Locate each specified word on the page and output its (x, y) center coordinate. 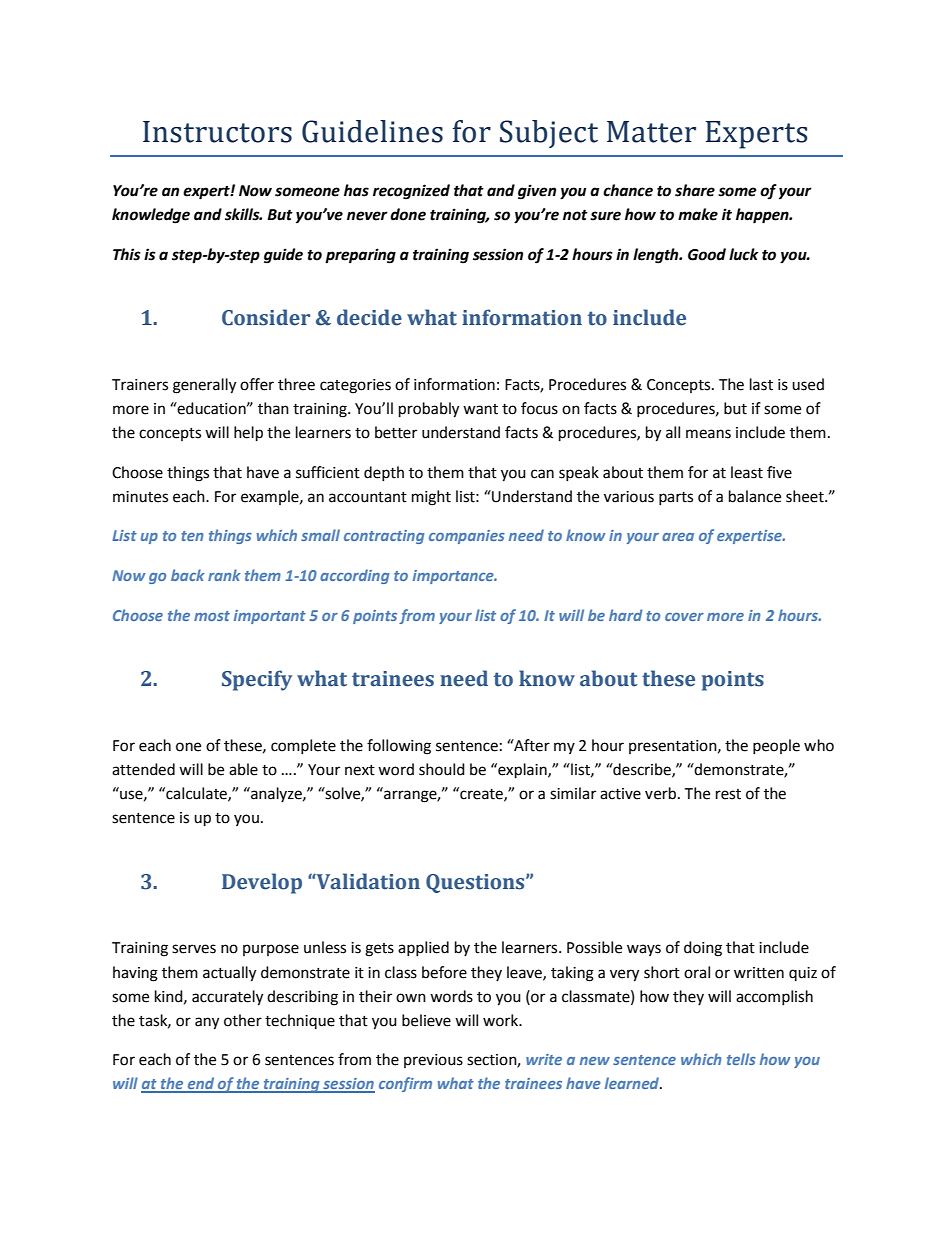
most (212, 616)
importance (454, 577)
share (695, 190)
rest (728, 794)
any (207, 1023)
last (761, 384)
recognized (411, 192)
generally (204, 386)
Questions (476, 883)
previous (433, 1061)
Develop (262, 883)
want (480, 409)
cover (684, 617)
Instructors (217, 132)
